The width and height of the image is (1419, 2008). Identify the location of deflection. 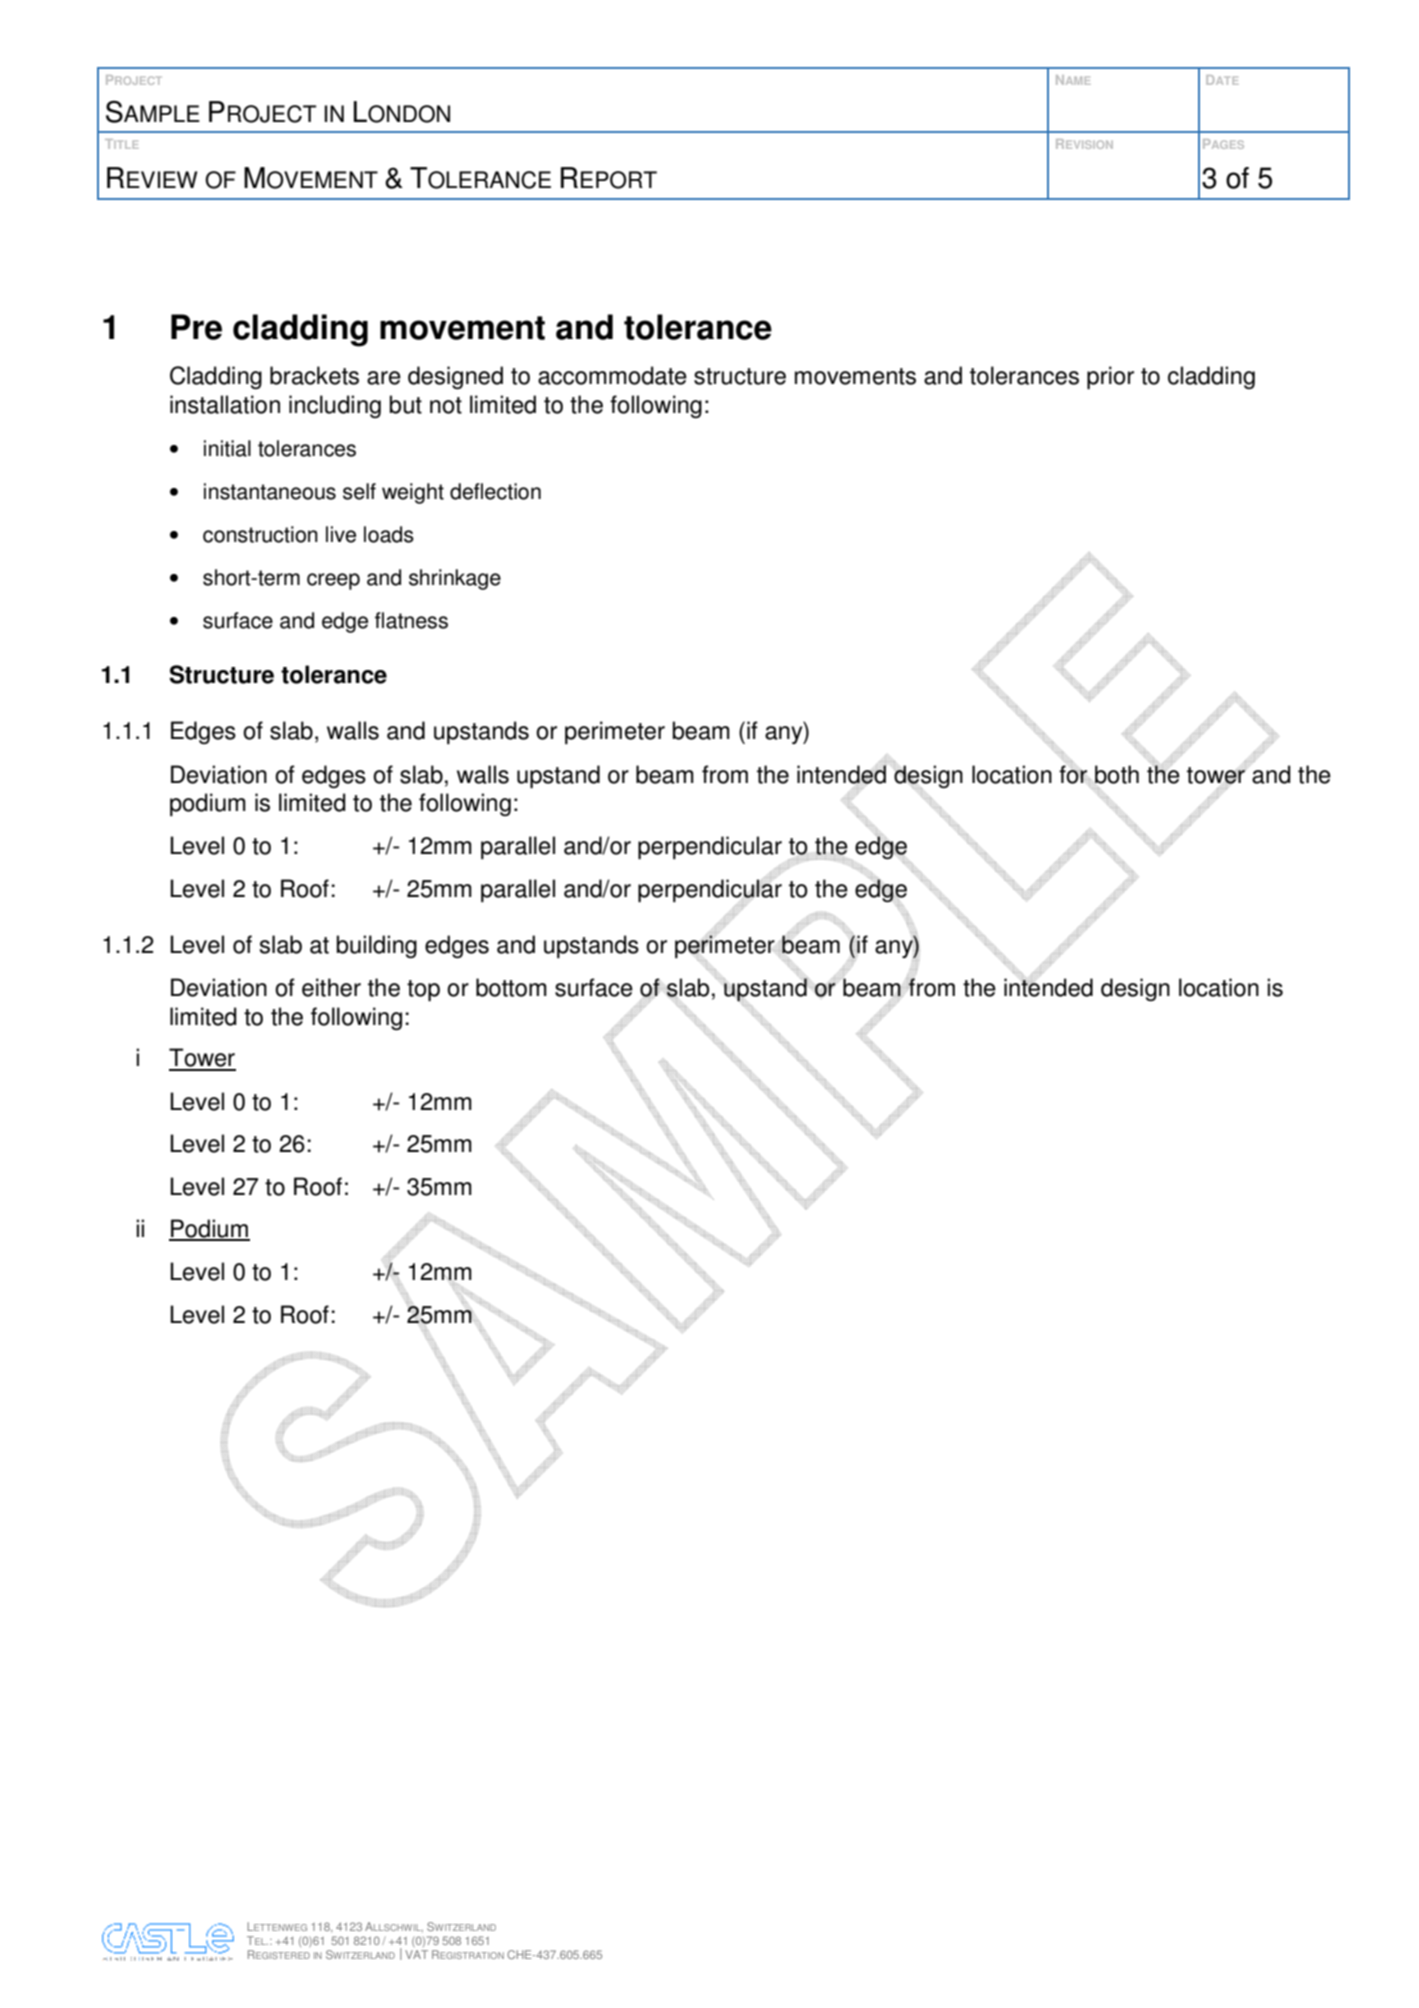
(495, 491).
